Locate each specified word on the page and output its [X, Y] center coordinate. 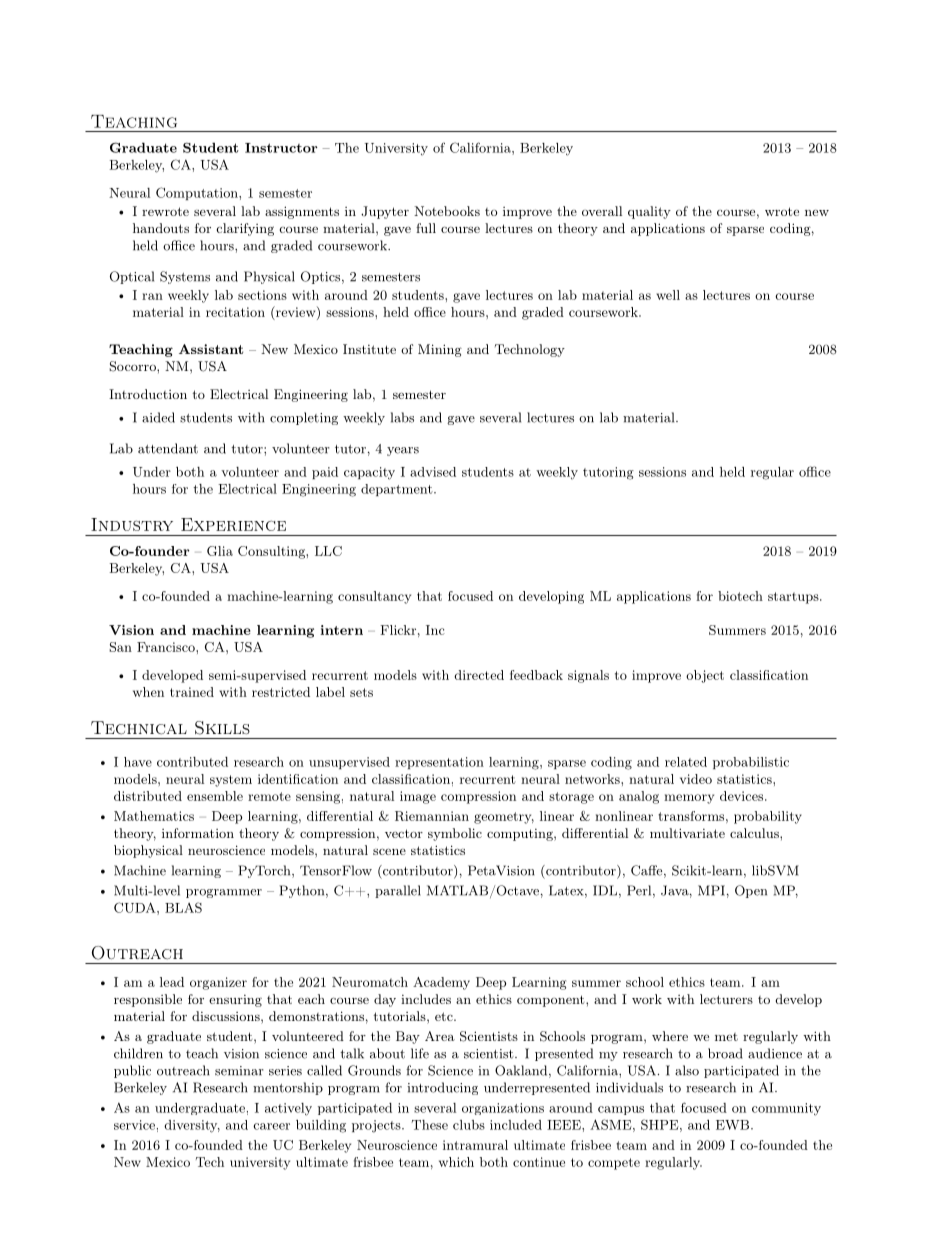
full [426, 228]
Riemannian [432, 816]
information [198, 833]
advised [433, 472]
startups [793, 598]
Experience [233, 524]
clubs [469, 1125]
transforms [691, 816]
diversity [192, 1126]
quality [649, 212]
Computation [198, 193]
